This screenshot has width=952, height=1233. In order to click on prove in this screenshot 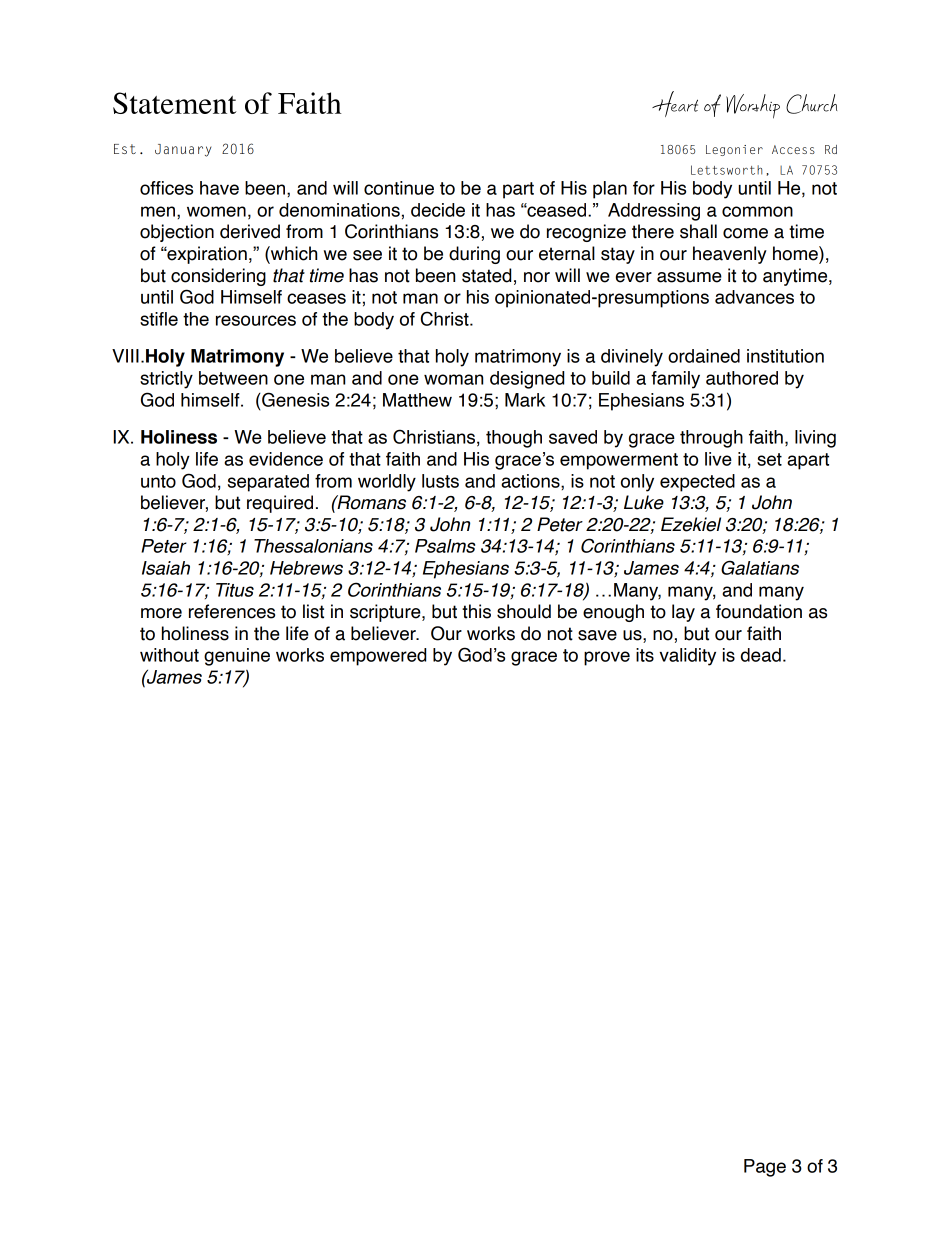, I will do `click(607, 658)`.
